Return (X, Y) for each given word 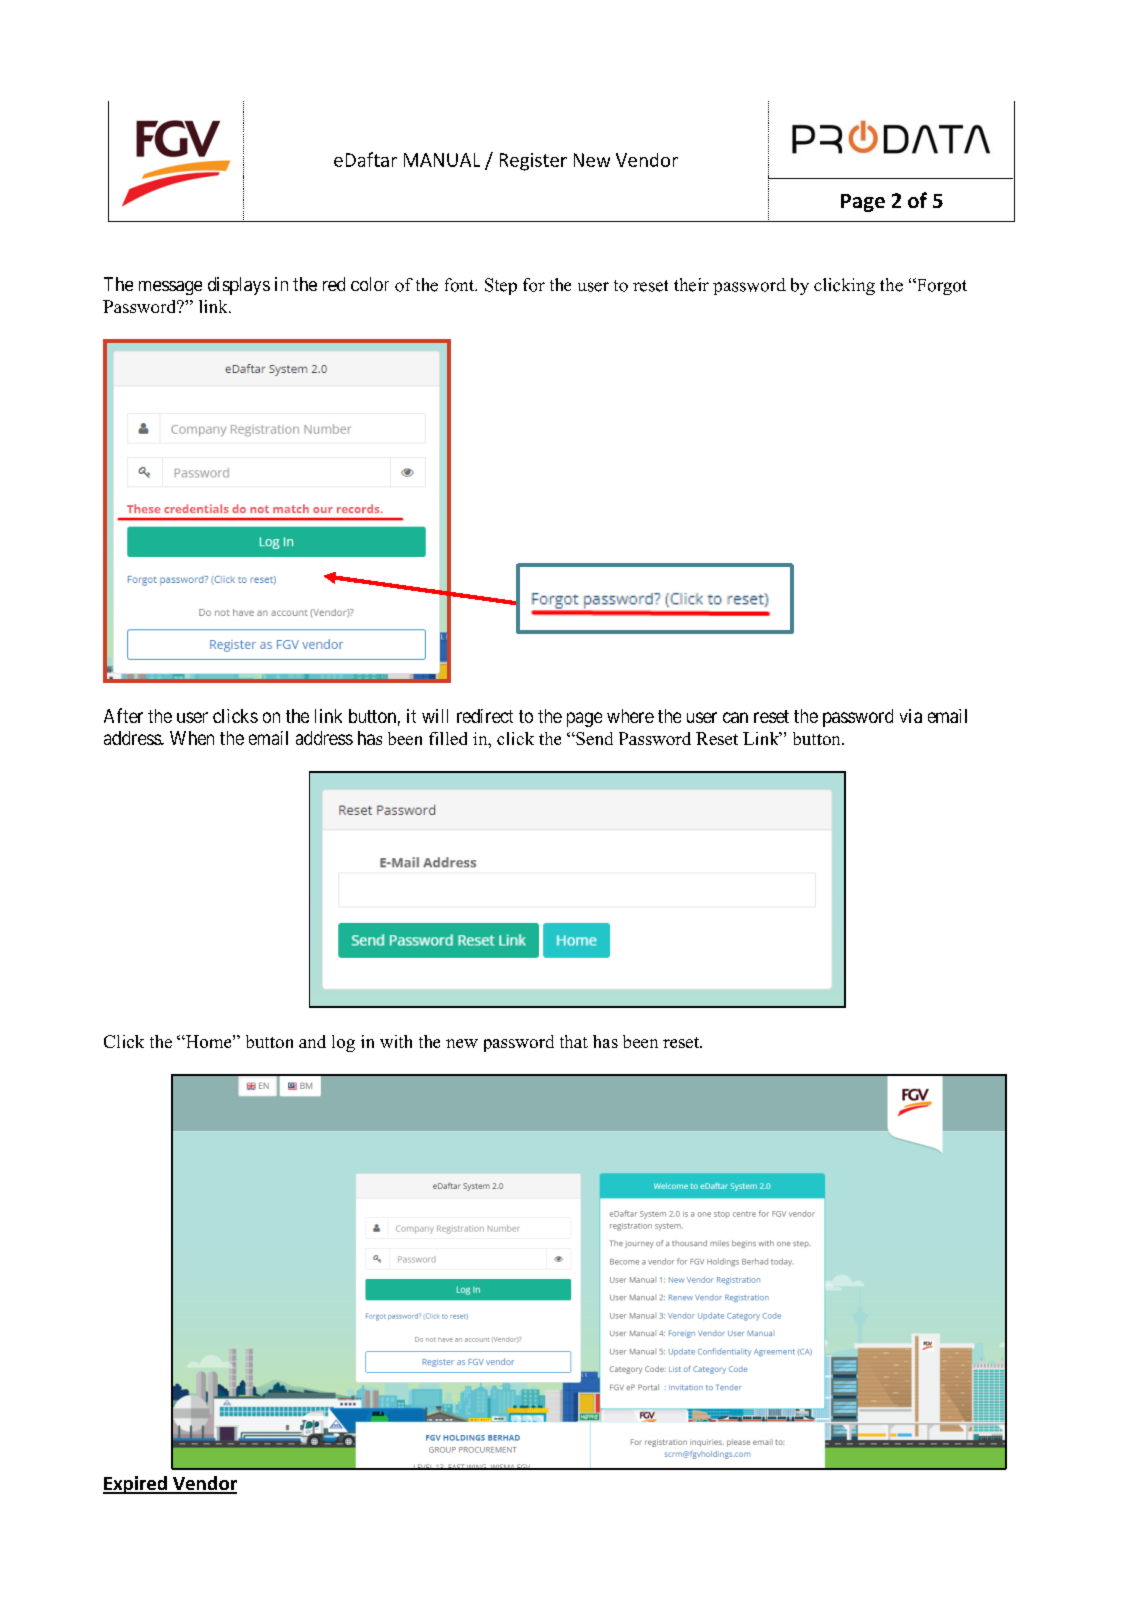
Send (593, 738)
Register (533, 162)
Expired (136, 1485)
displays (239, 286)
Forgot (940, 286)
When (192, 738)
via (911, 716)
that (574, 1041)
